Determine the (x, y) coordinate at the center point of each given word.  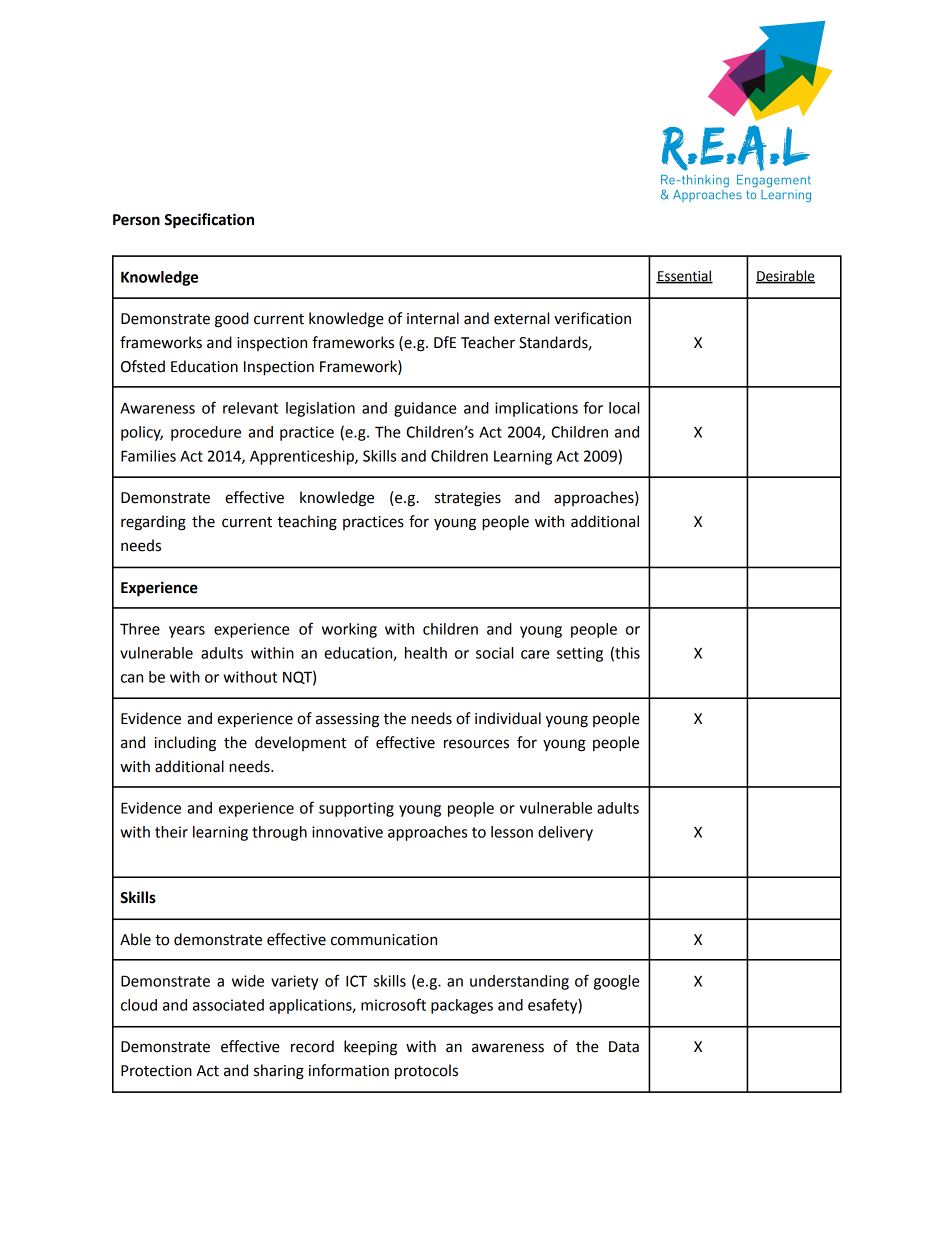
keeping (370, 1048)
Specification (209, 221)
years (187, 632)
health (426, 653)
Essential (684, 276)
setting (580, 654)
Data (624, 1047)
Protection (156, 1071)
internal (433, 318)
